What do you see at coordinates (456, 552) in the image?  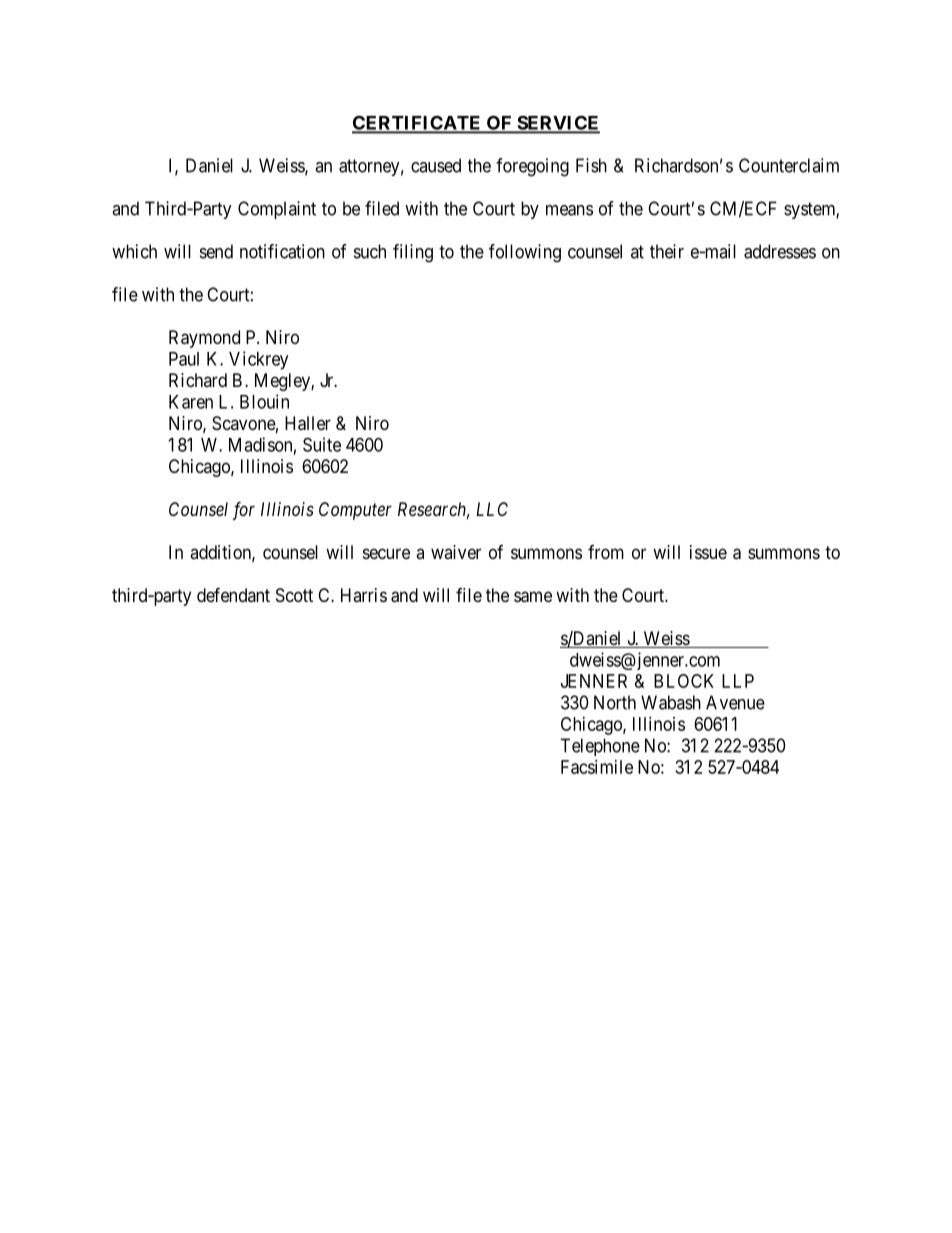 I see `waiver` at bounding box center [456, 552].
